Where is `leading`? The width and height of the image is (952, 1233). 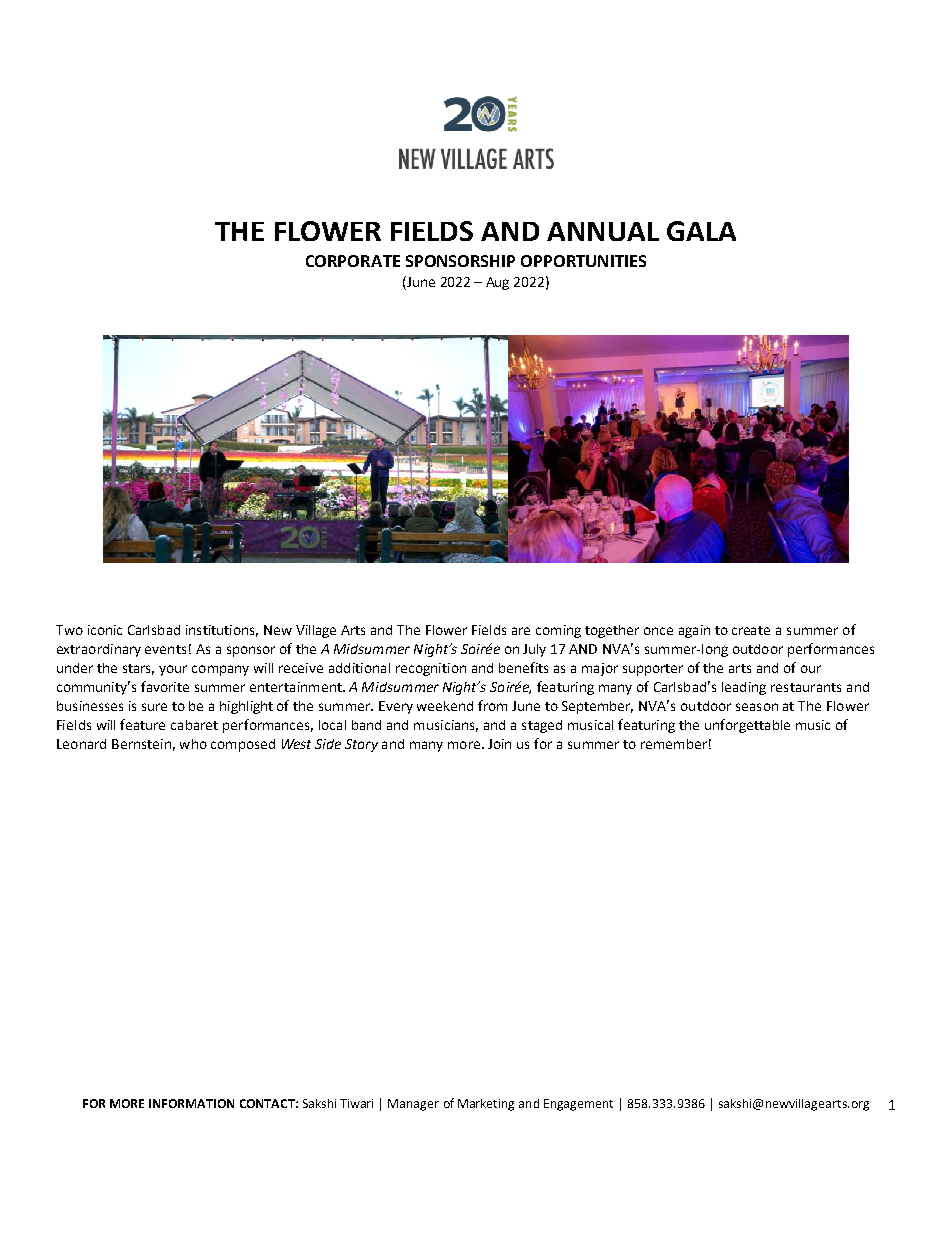
leading is located at coordinates (744, 688).
